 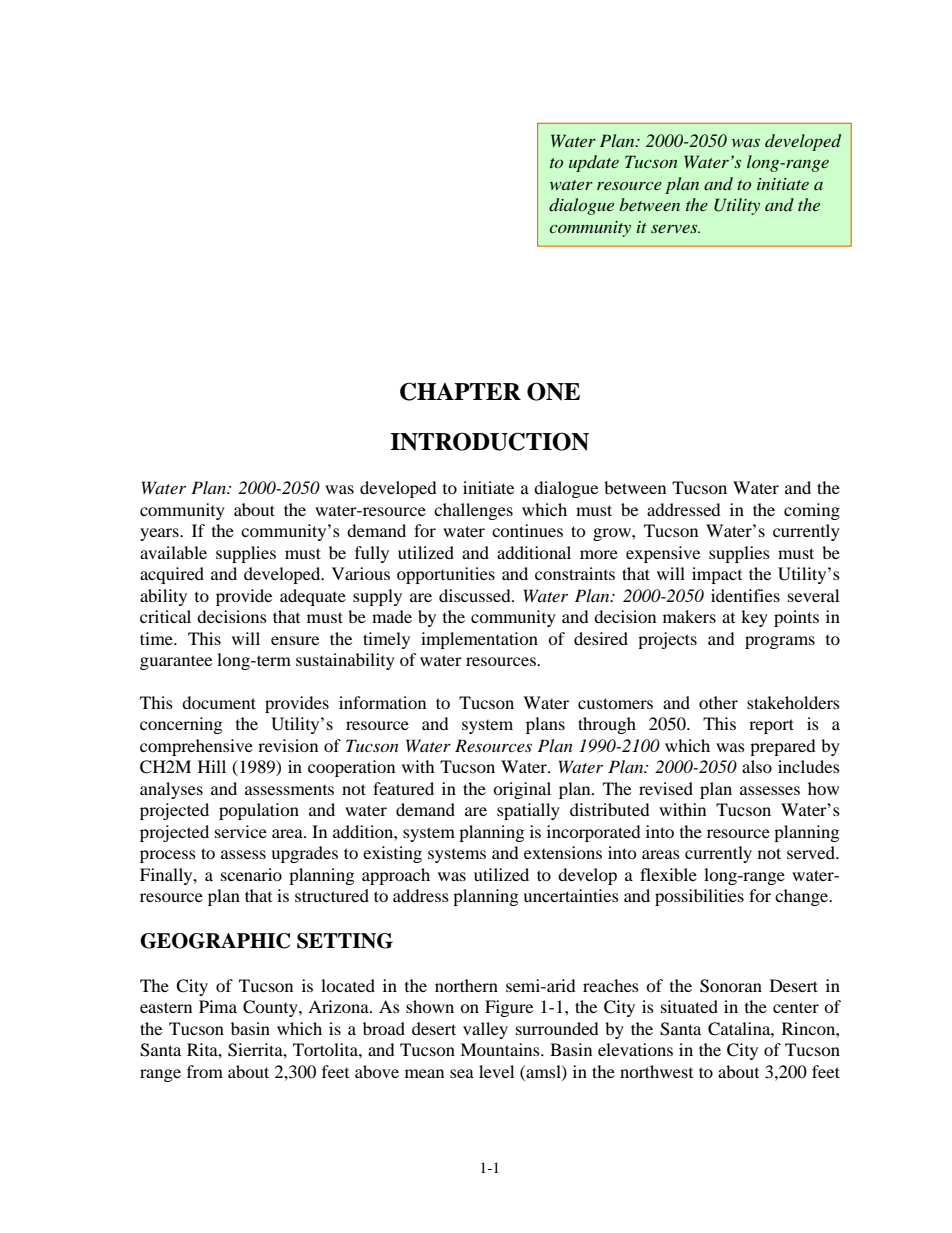 What do you see at coordinates (479, 640) in the screenshot?
I see `implementation` at bounding box center [479, 640].
